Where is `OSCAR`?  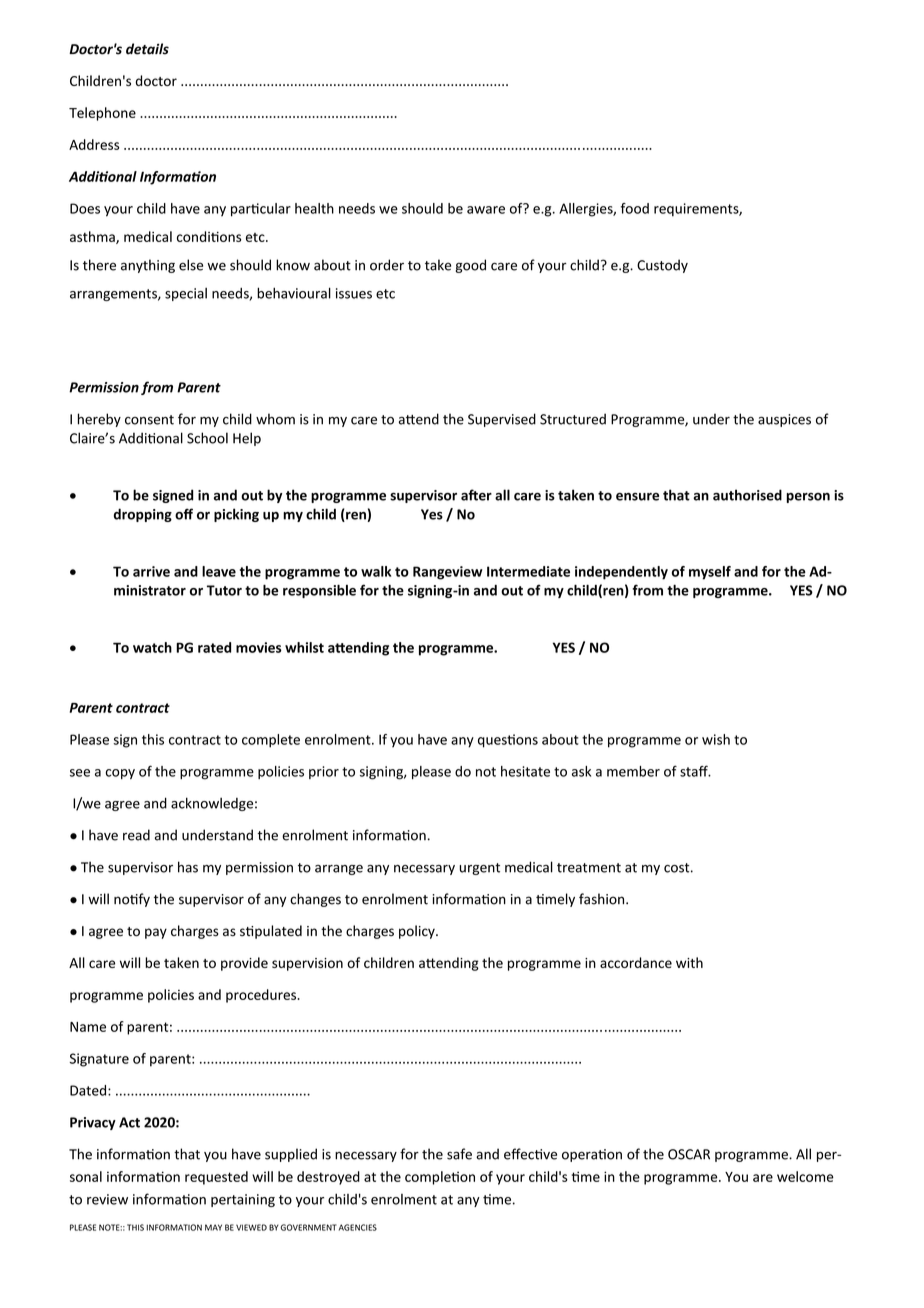
OSCAR is located at coordinates (689, 1154).
